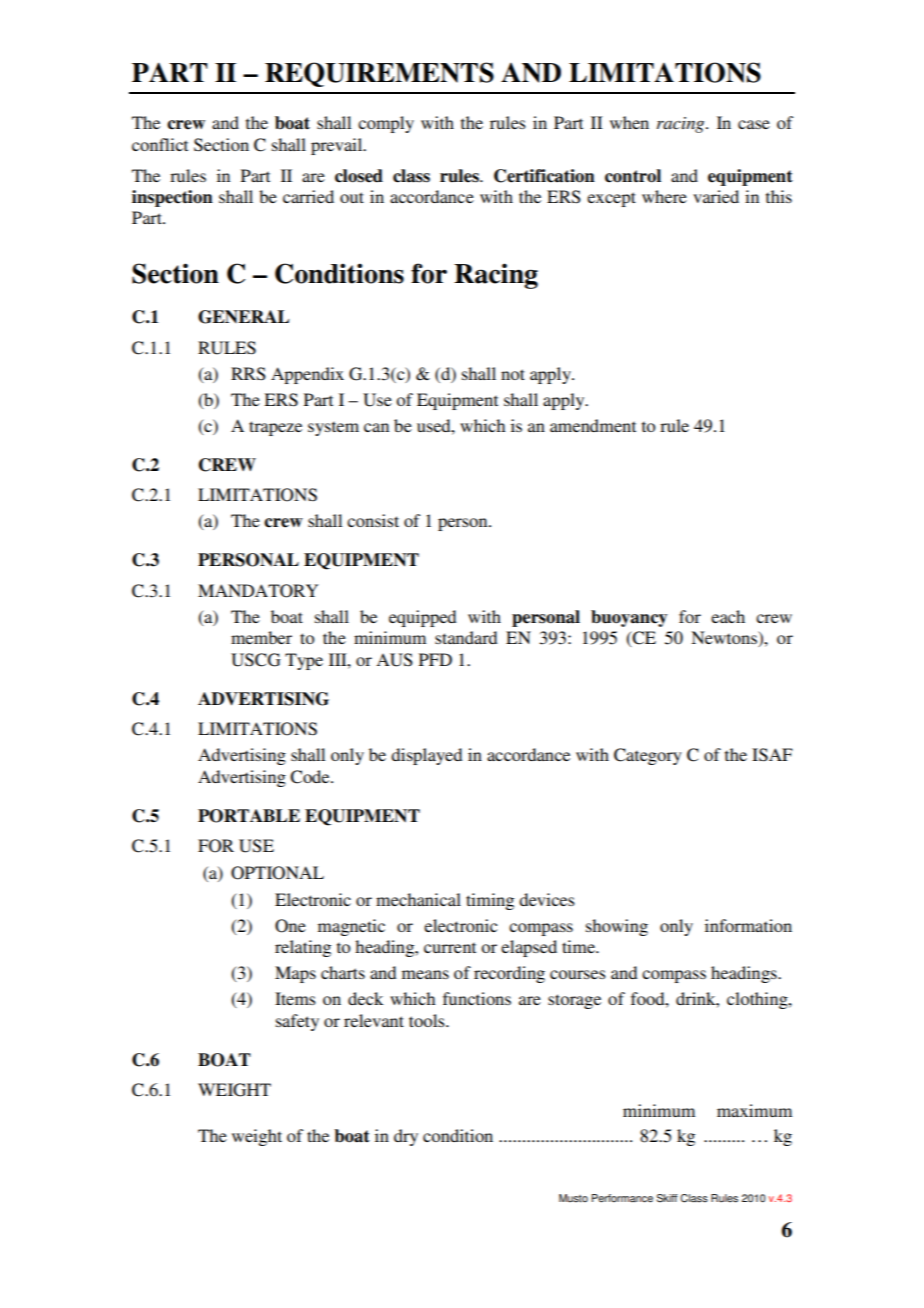  Describe the element at coordinates (261, 637) in the document. I see `member` at that location.
